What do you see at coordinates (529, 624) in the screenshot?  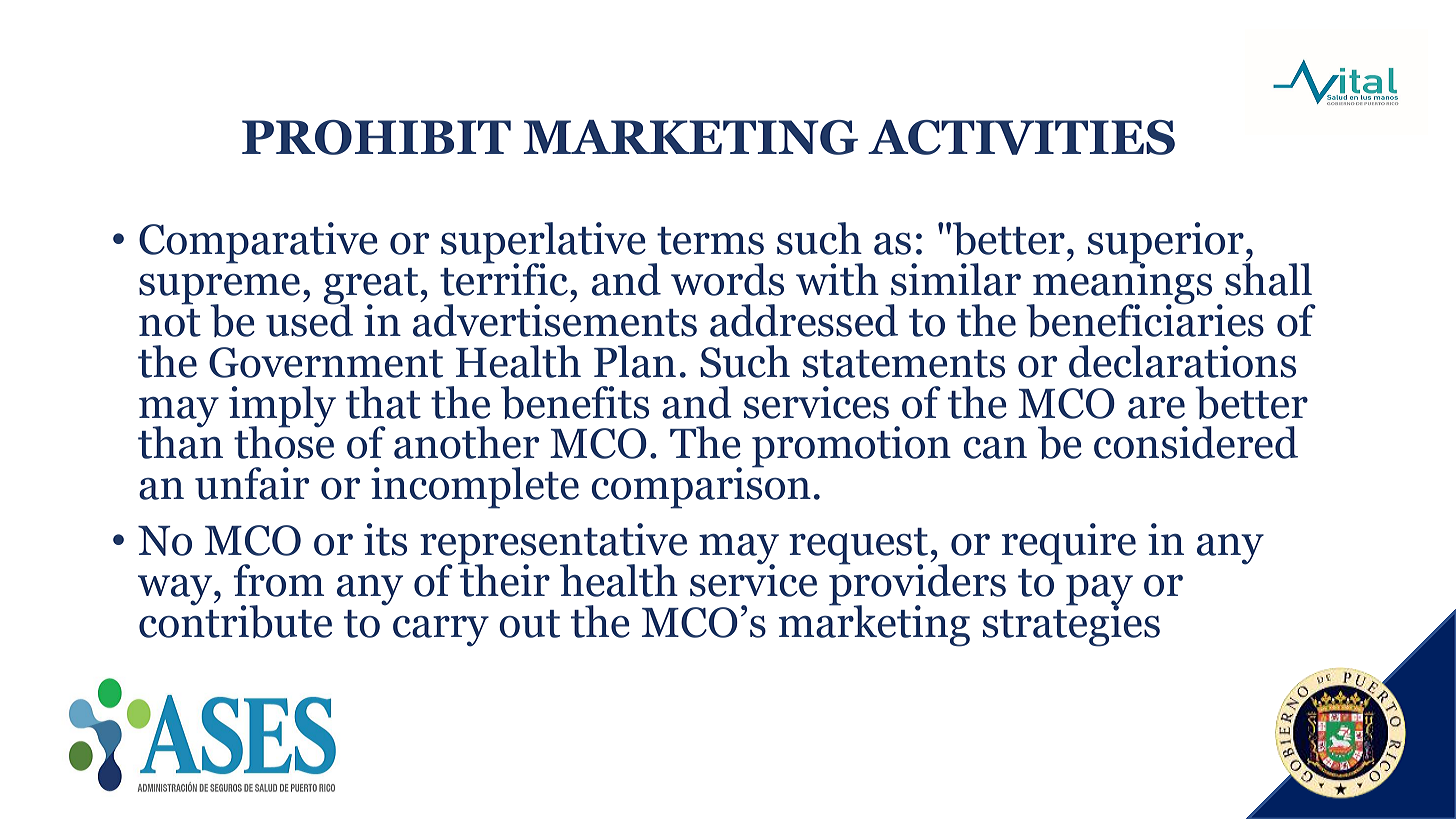 I see `out` at bounding box center [529, 624].
